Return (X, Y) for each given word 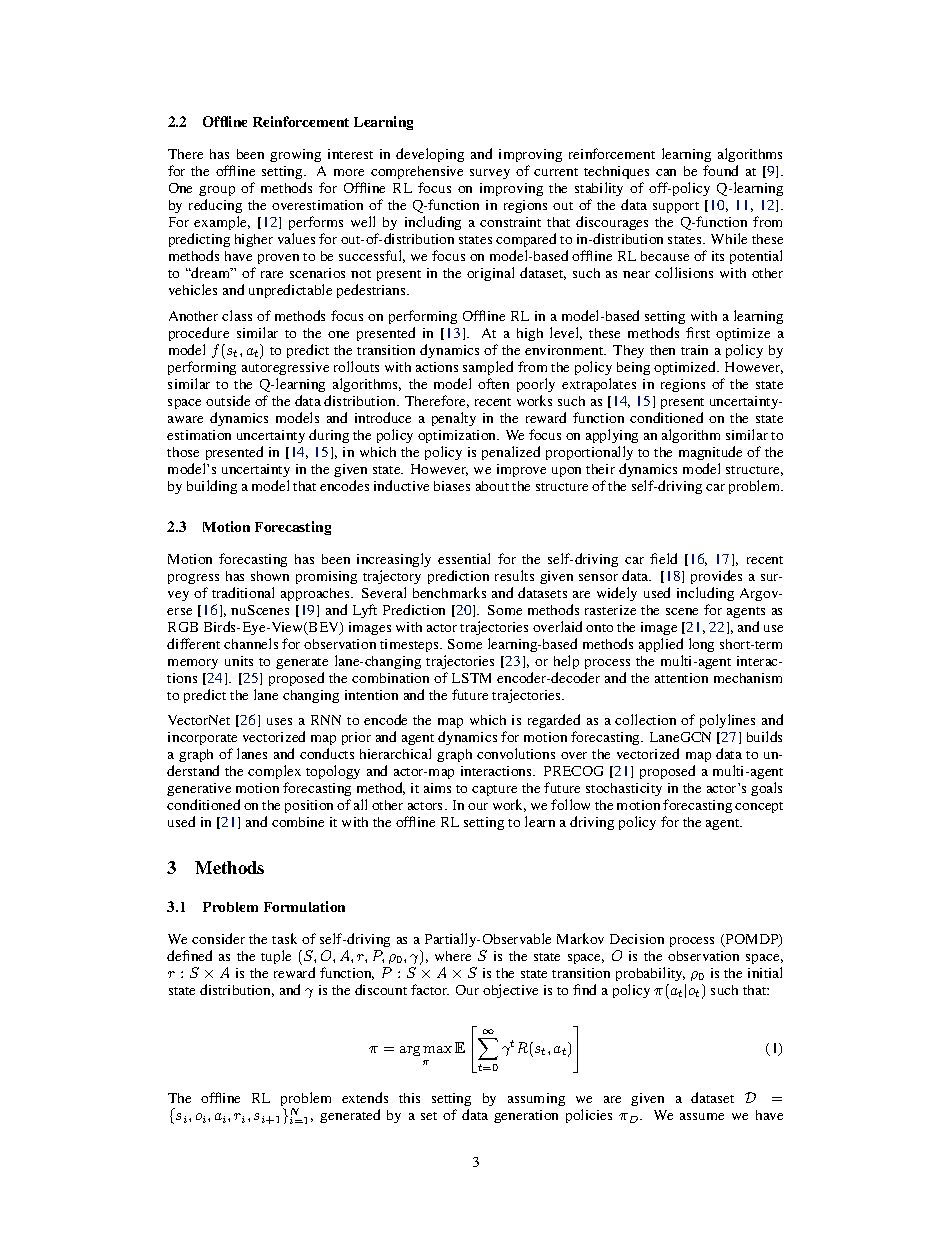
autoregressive (285, 368)
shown (270, 576)
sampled (488, 368)
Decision (637, 939)
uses (279, 721)
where (453, 956)
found (720, 170)
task (284, 938)
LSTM (471, 678)
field (663, 558)
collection (645, 719)
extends (365, 1097)
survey (490, 174)
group (217, 193)
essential (464, 558)
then (662, 350)
